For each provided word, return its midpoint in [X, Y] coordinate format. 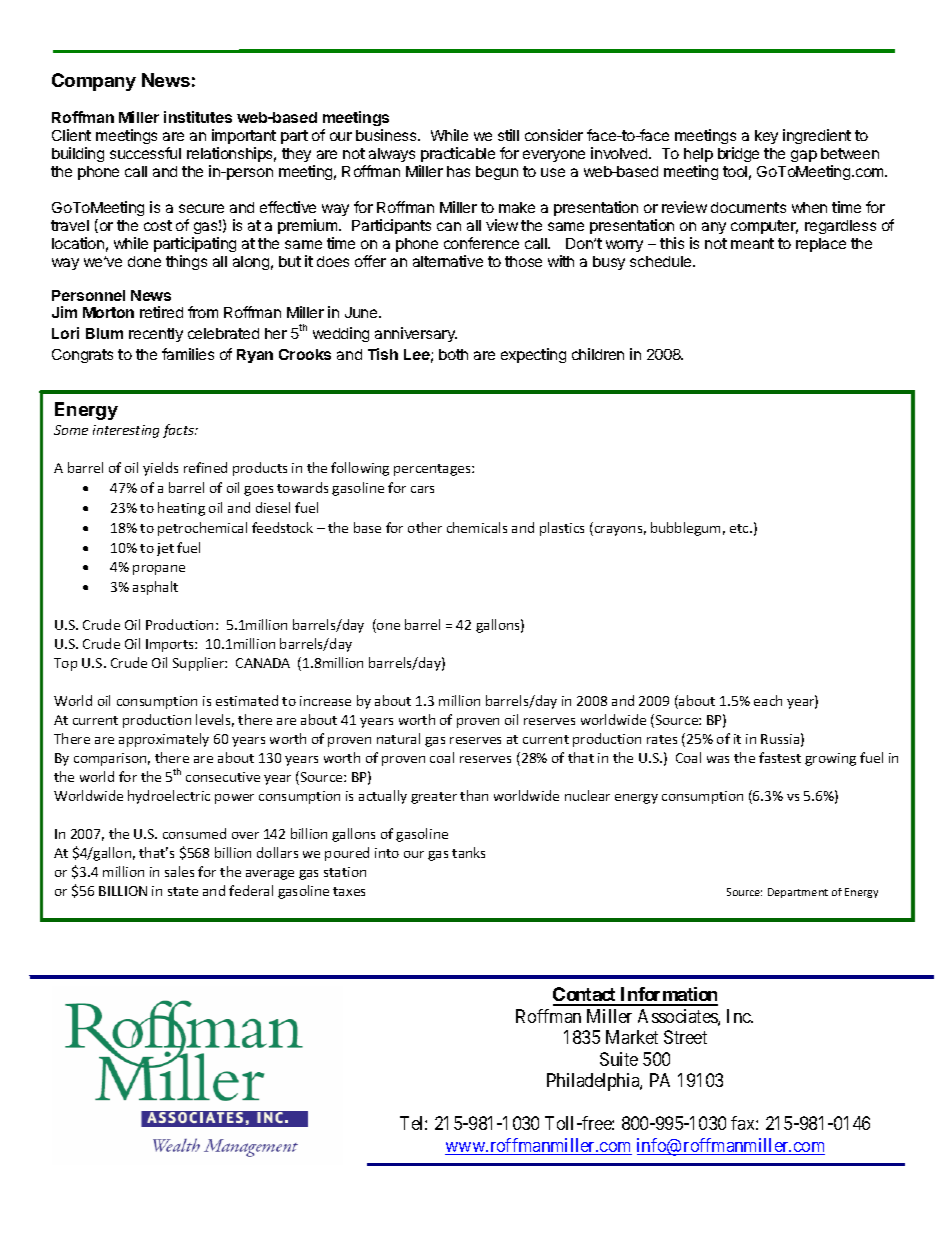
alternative [448, 261]
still [508, 135]
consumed [194, 833]
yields [160, 469]
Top [65, 664]
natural [398, 738]
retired [161, 312]
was [718, 759]
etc [740, 528]
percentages [433, 470]
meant [752, 243]
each [768, 700]
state [183, 891]
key [766, 137]
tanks [468, 852]
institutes [198, 117]
